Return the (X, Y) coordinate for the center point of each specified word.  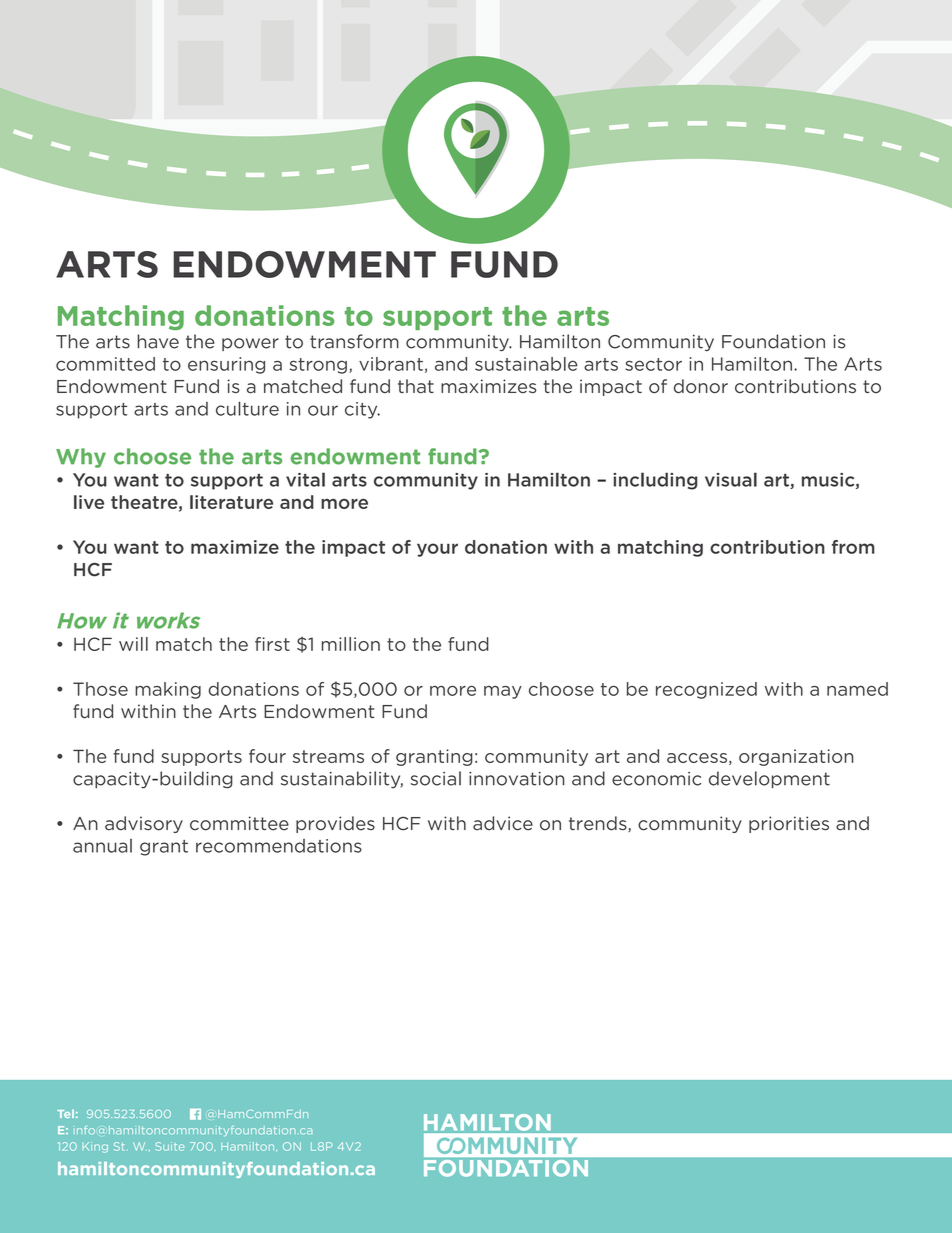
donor (701, 386)
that (416, 386)
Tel (65, 1113)
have (158, 341)
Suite (169, 1146)
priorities (789, 824)
